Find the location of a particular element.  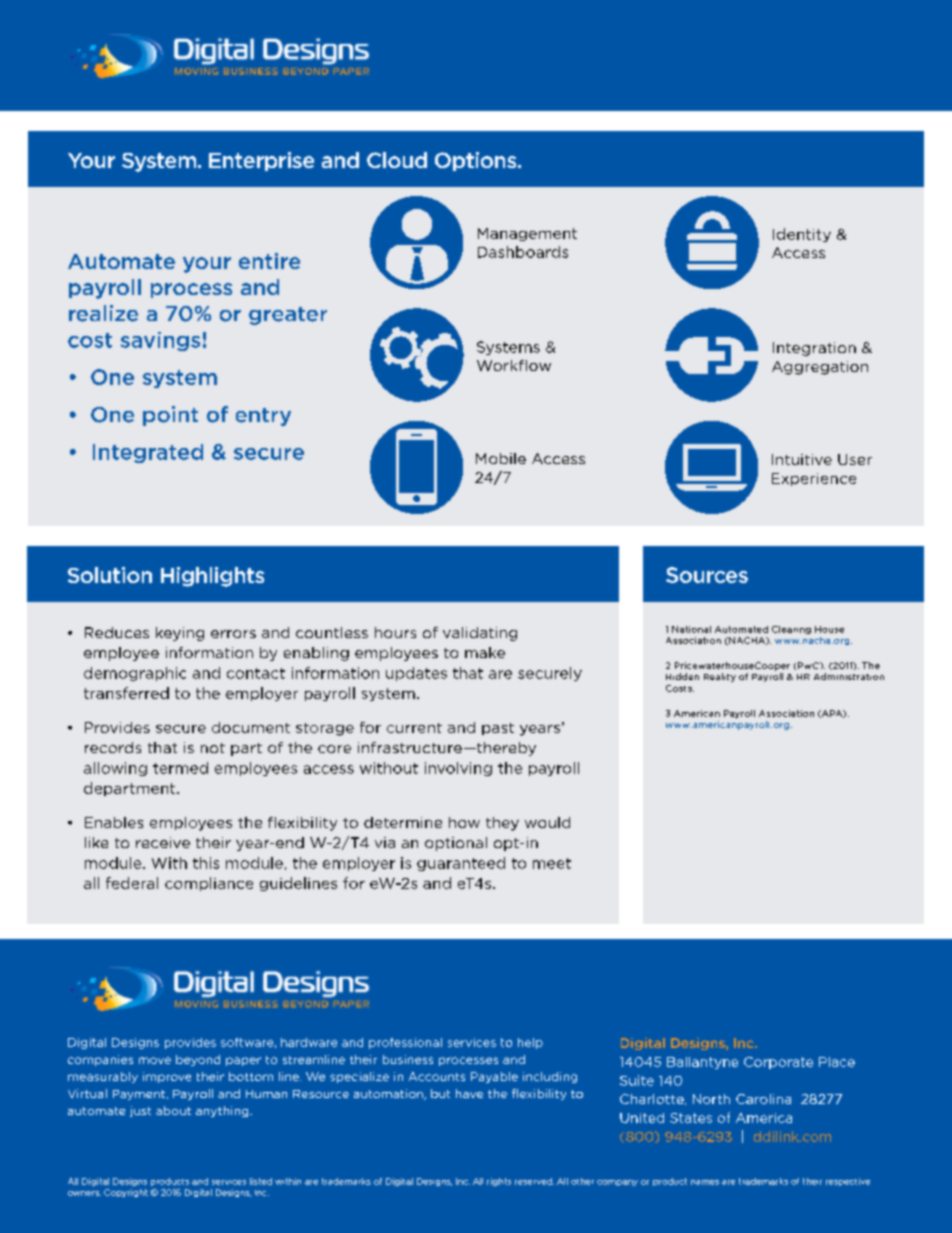

point is located at coordinates (170, 416).
